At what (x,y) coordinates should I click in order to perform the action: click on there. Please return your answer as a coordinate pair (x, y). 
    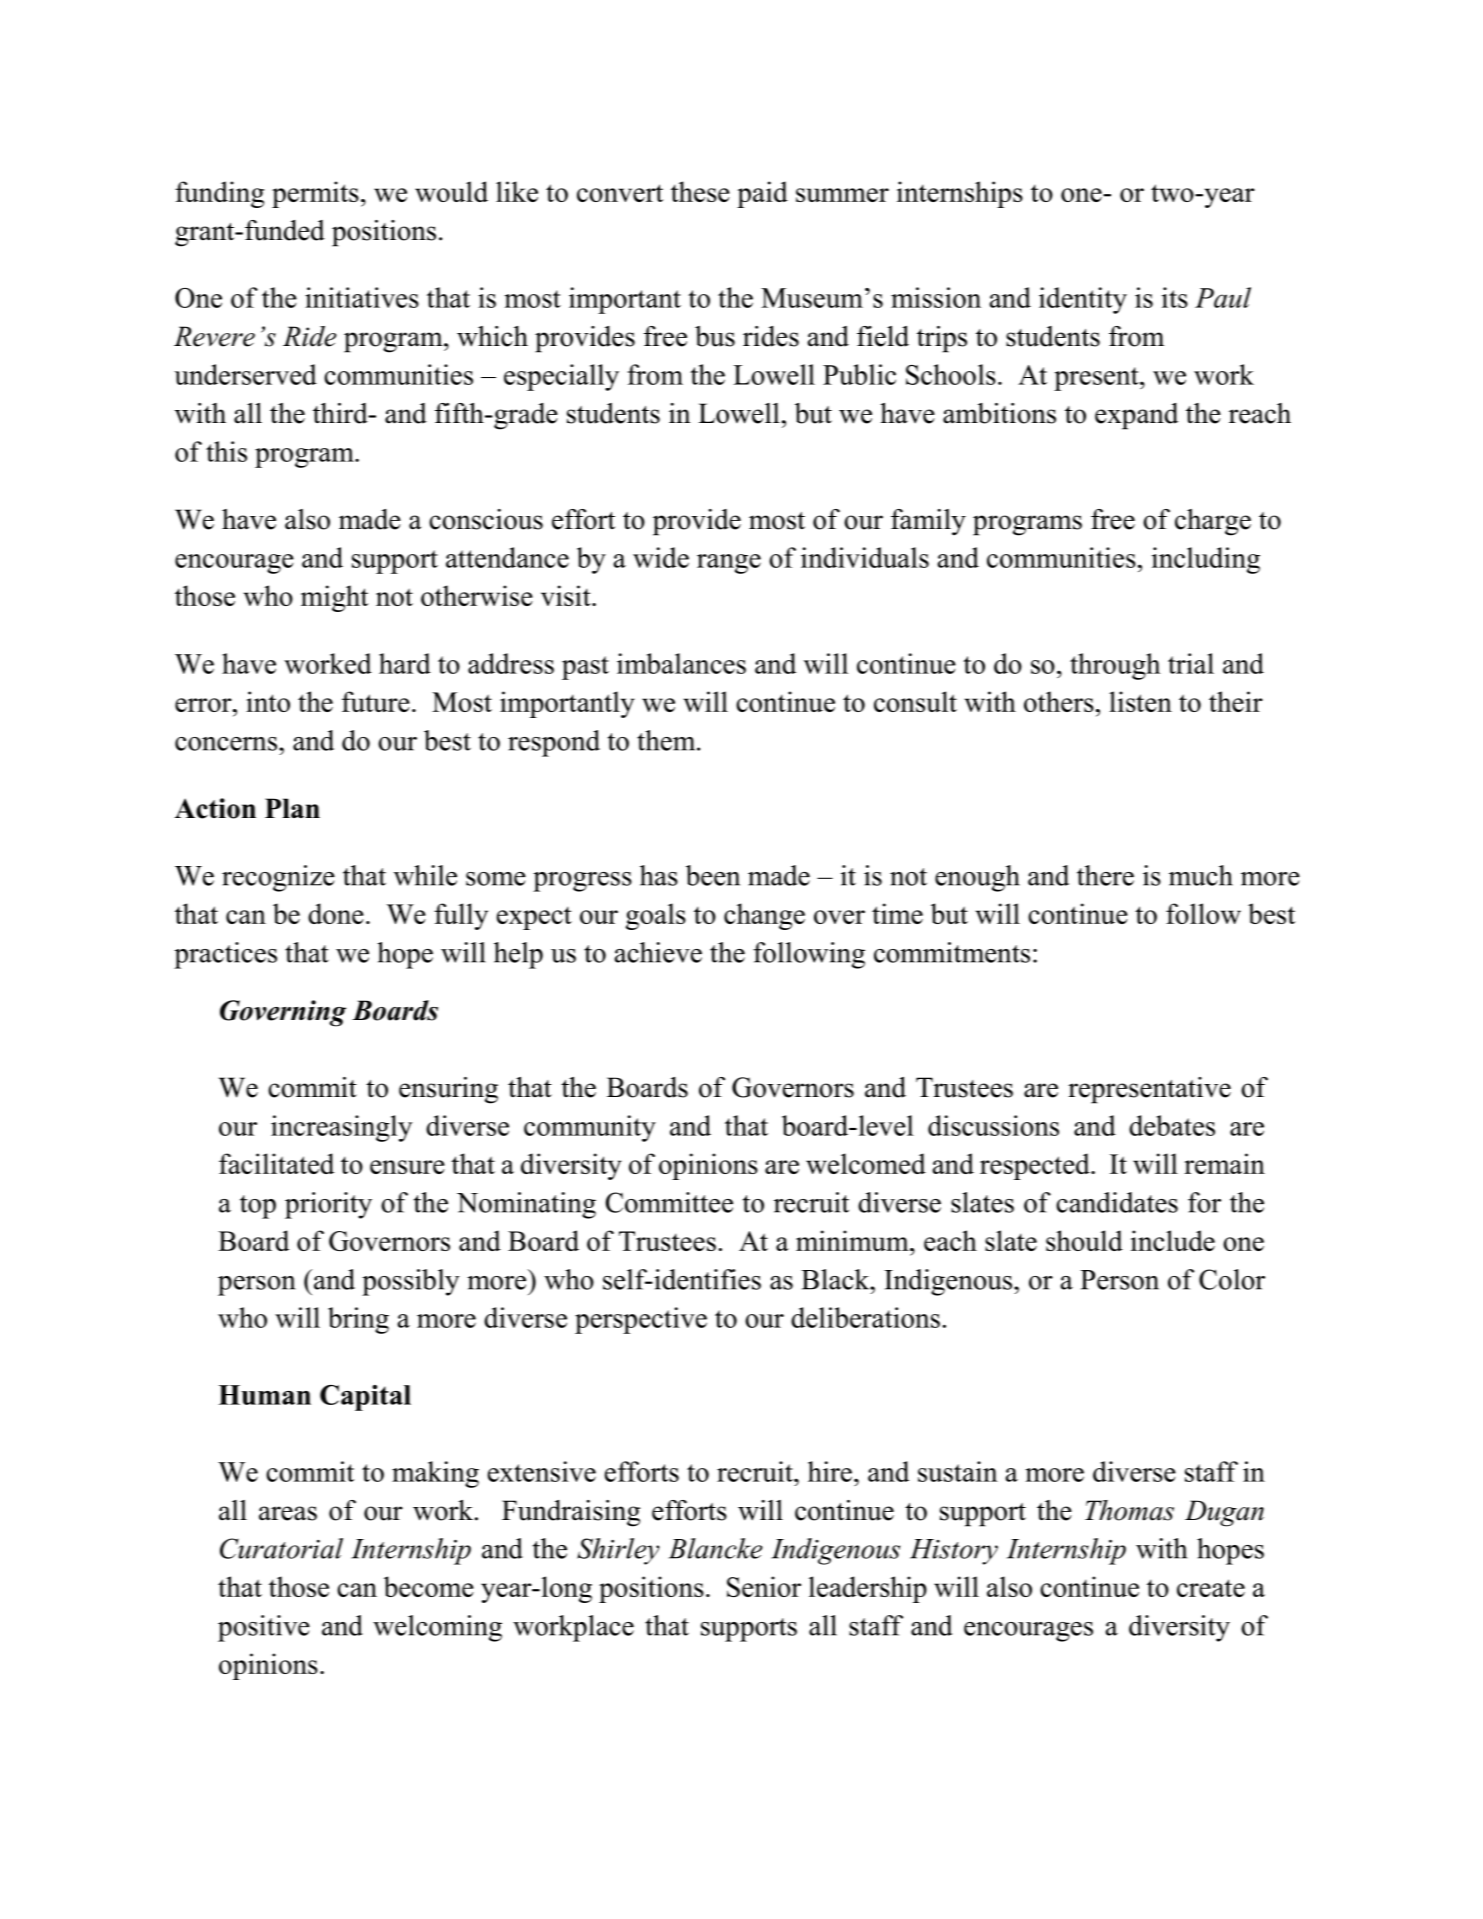
    Looking at the image, I should click on (1105, 875).
